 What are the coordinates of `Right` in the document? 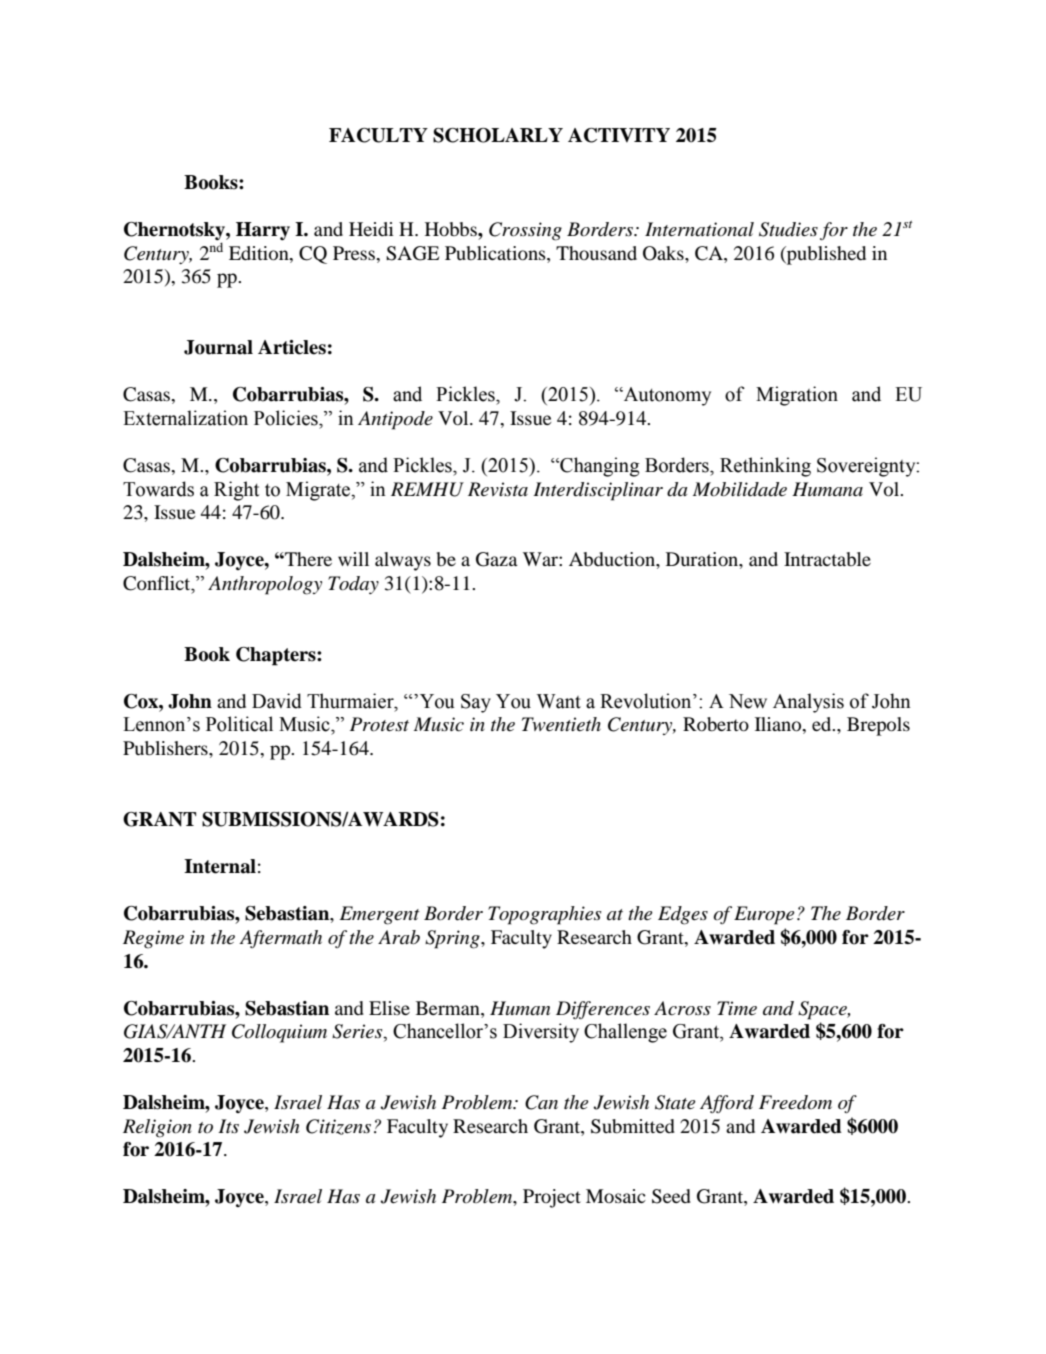 It's located at (236, 491).
